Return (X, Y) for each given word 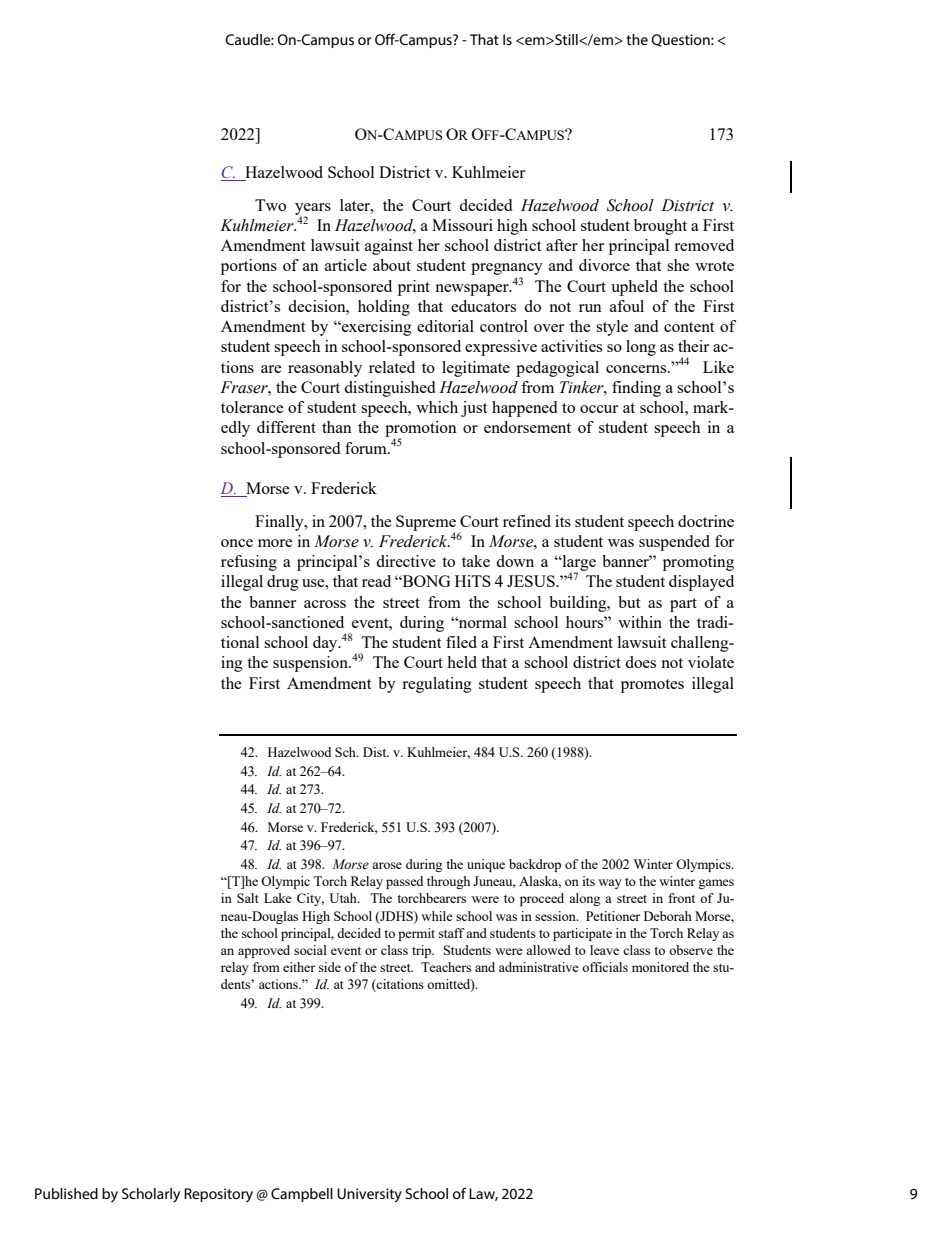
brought (660, 227)
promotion (421, 430)
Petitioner (613, 916)
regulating (437, 685)
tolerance (252, 407)
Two (270, 205)
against (389, 247)
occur (599, 409)
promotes (652, 686)
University (369, 1195)
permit (416, 934)
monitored (660, 967)
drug (283, 583)
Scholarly (151, 1195)
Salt (248, 898)
